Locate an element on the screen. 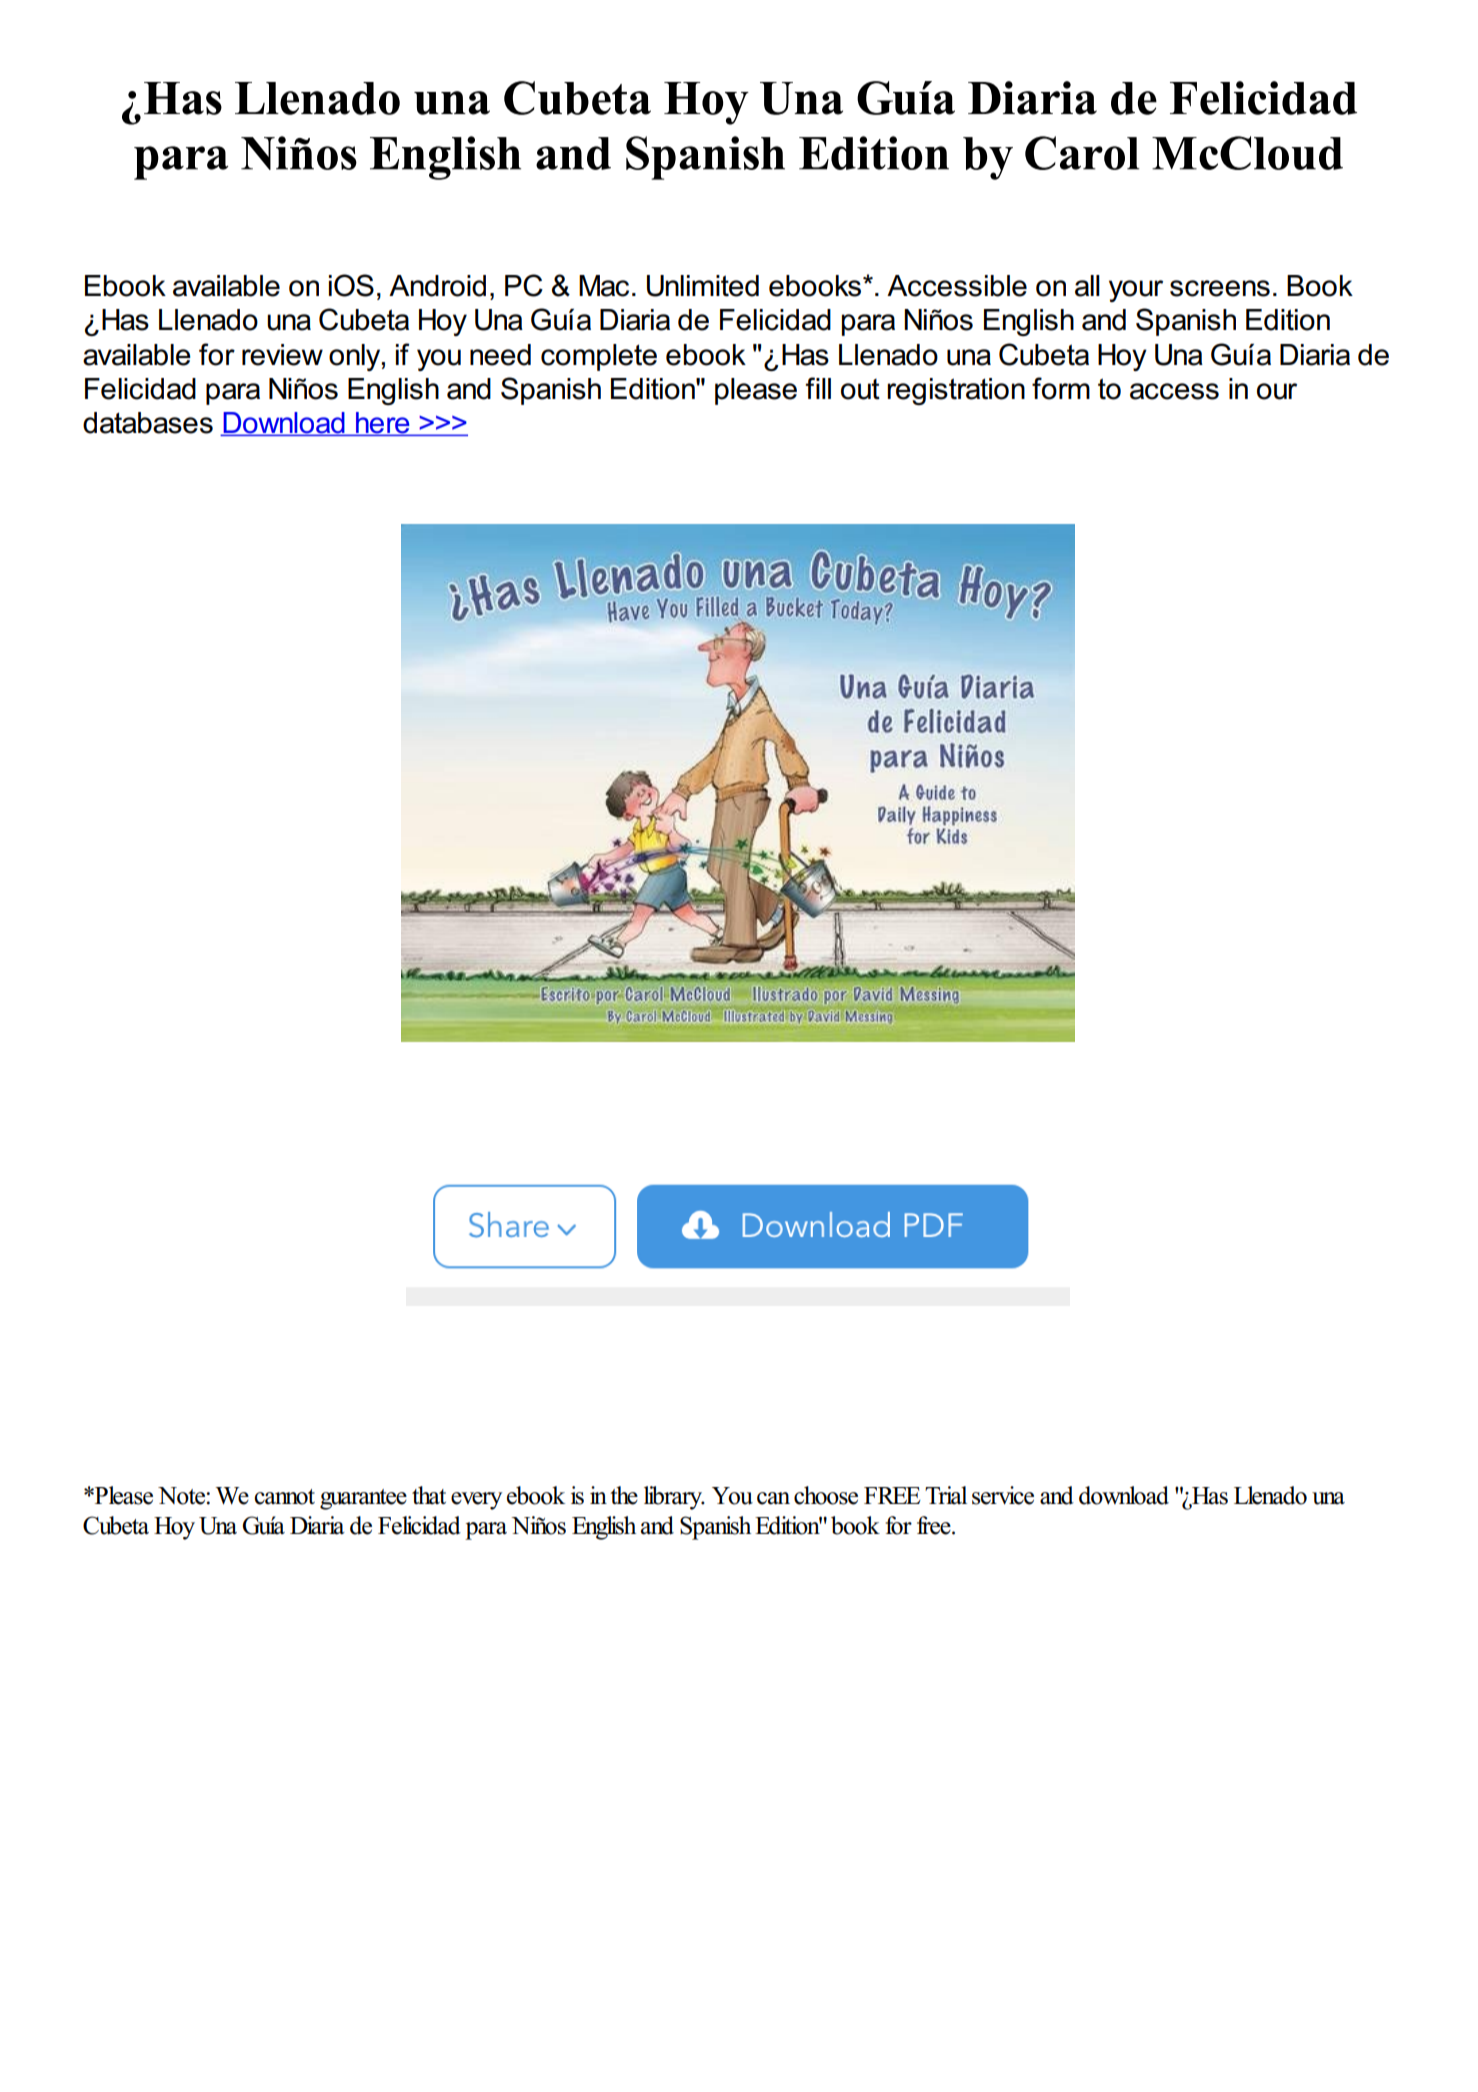  choose is located at coordinates (826, 1495).
